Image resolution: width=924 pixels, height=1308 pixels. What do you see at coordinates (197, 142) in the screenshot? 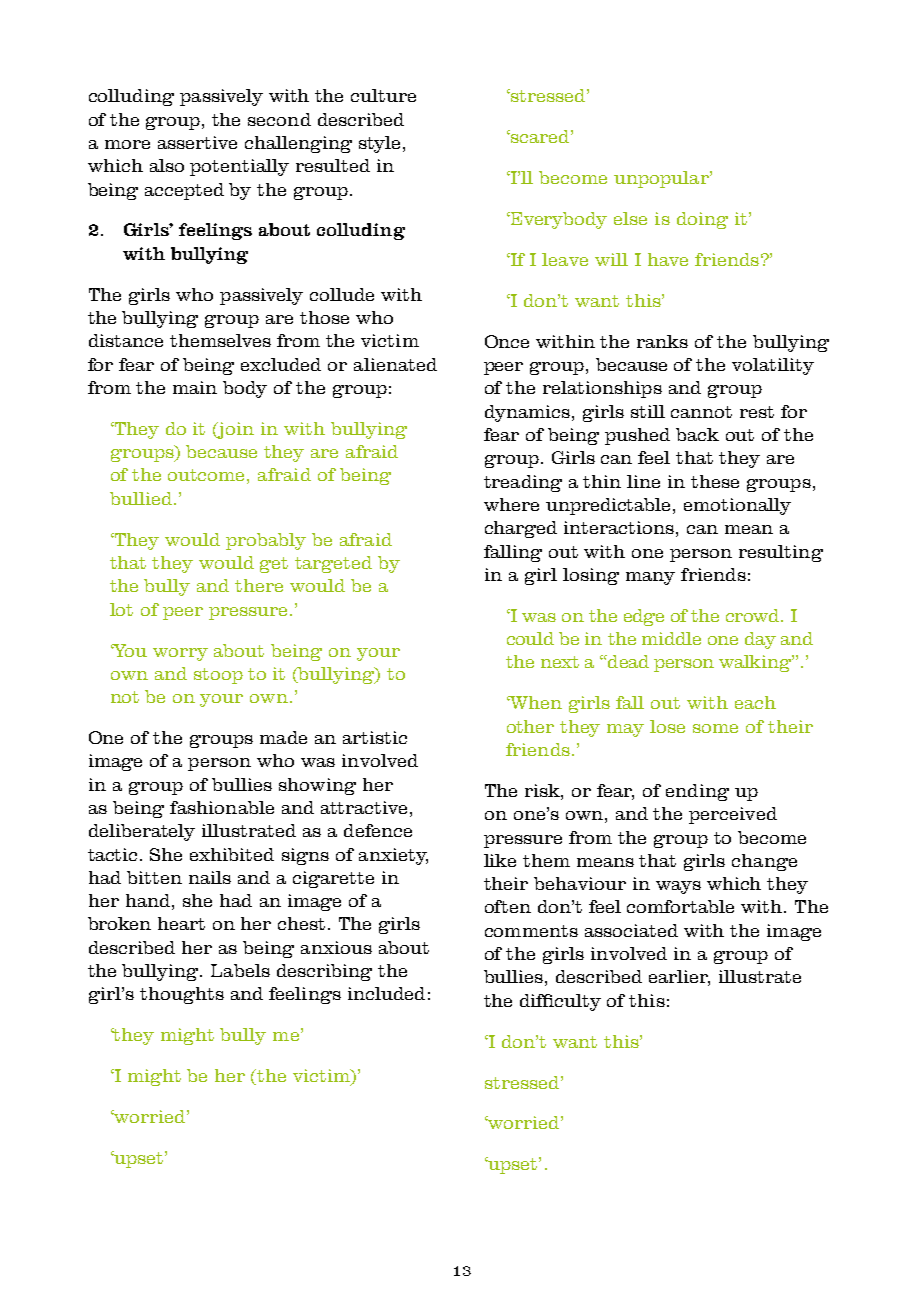
I see `assertive` at bounding box center [197, 142].
